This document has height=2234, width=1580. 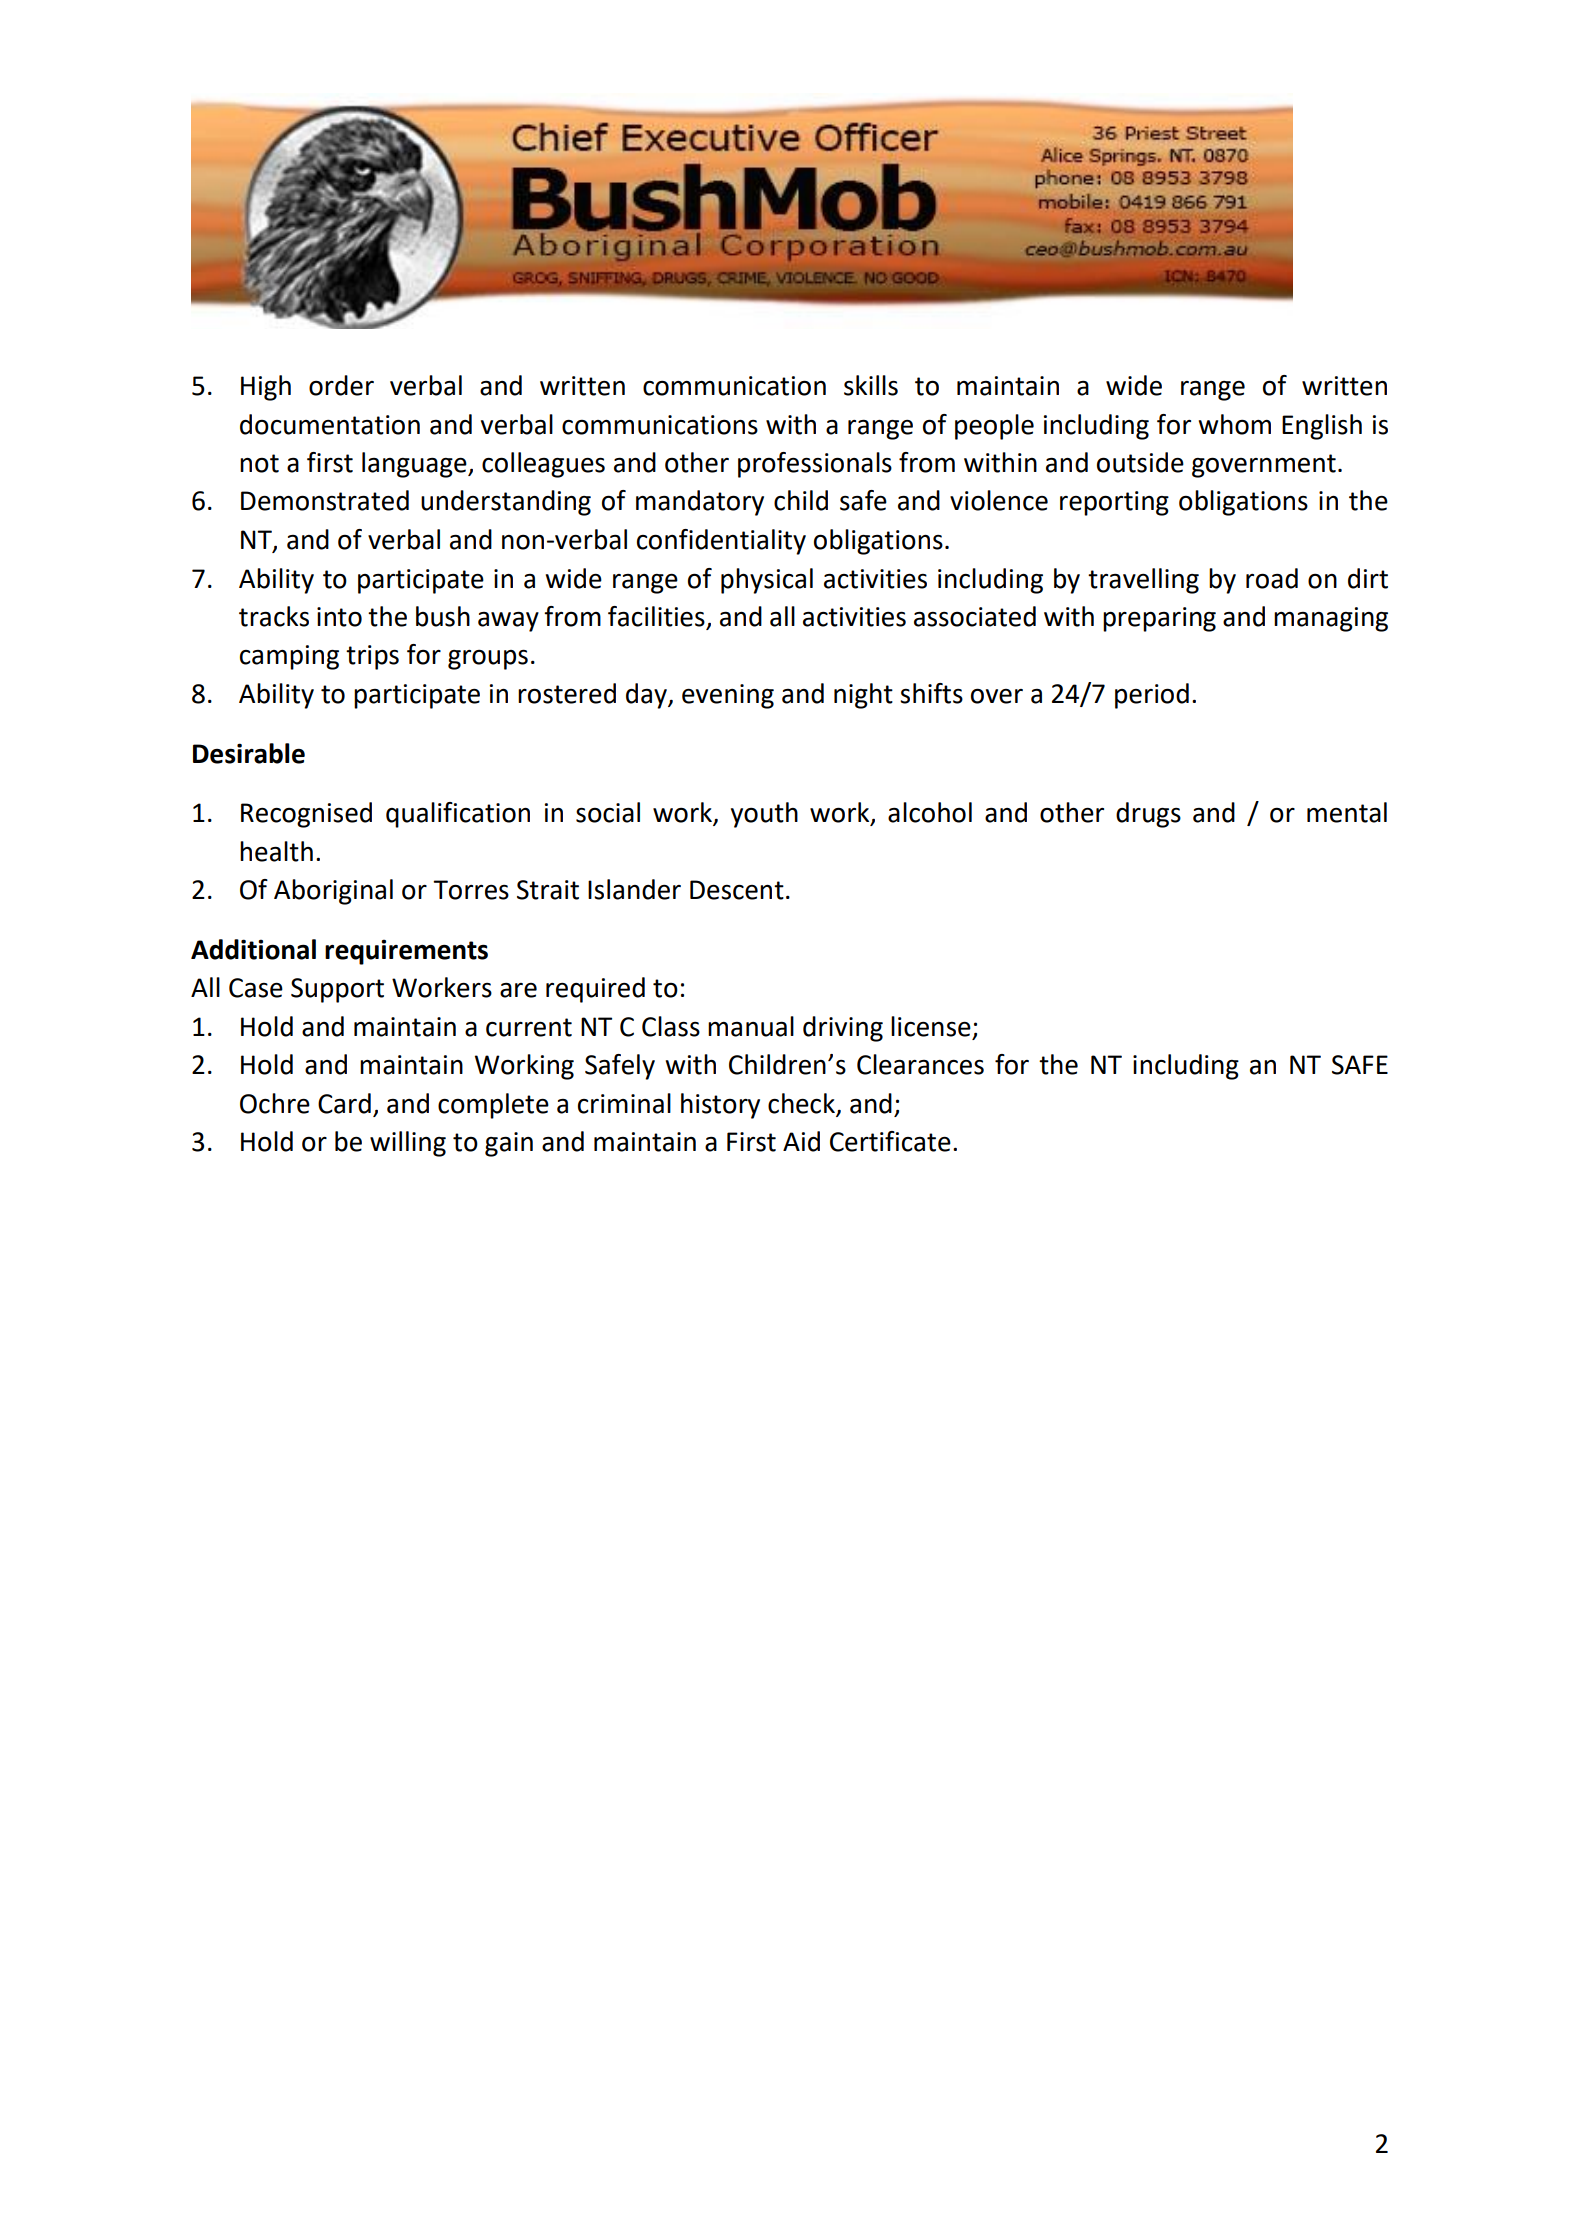 I want to click on road, so click(x=1272, y=578).
